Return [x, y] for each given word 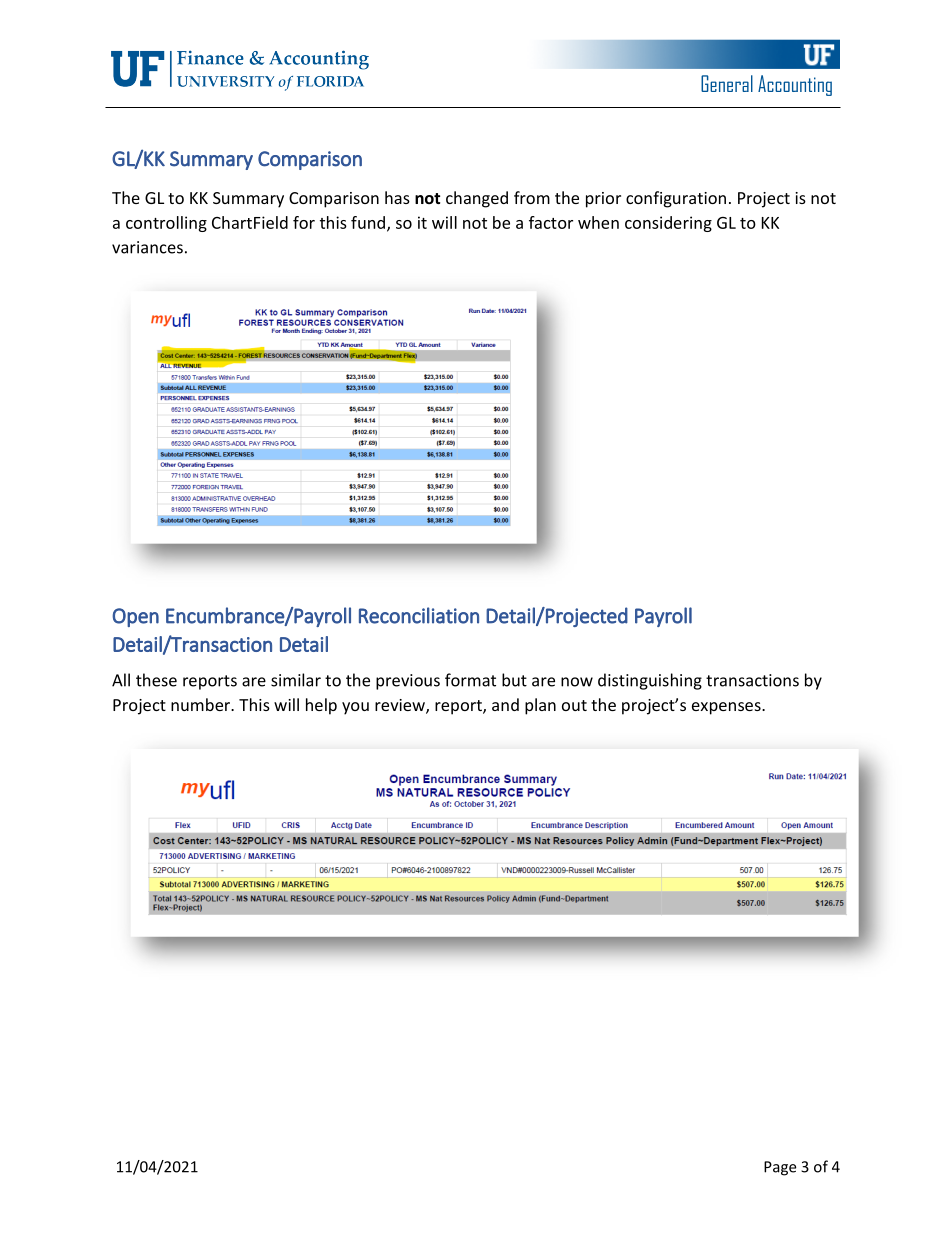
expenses [727, 708]
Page [780, 1168]
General [727, 83]
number [201, 704]
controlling [166, 224]
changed [477, 199]
